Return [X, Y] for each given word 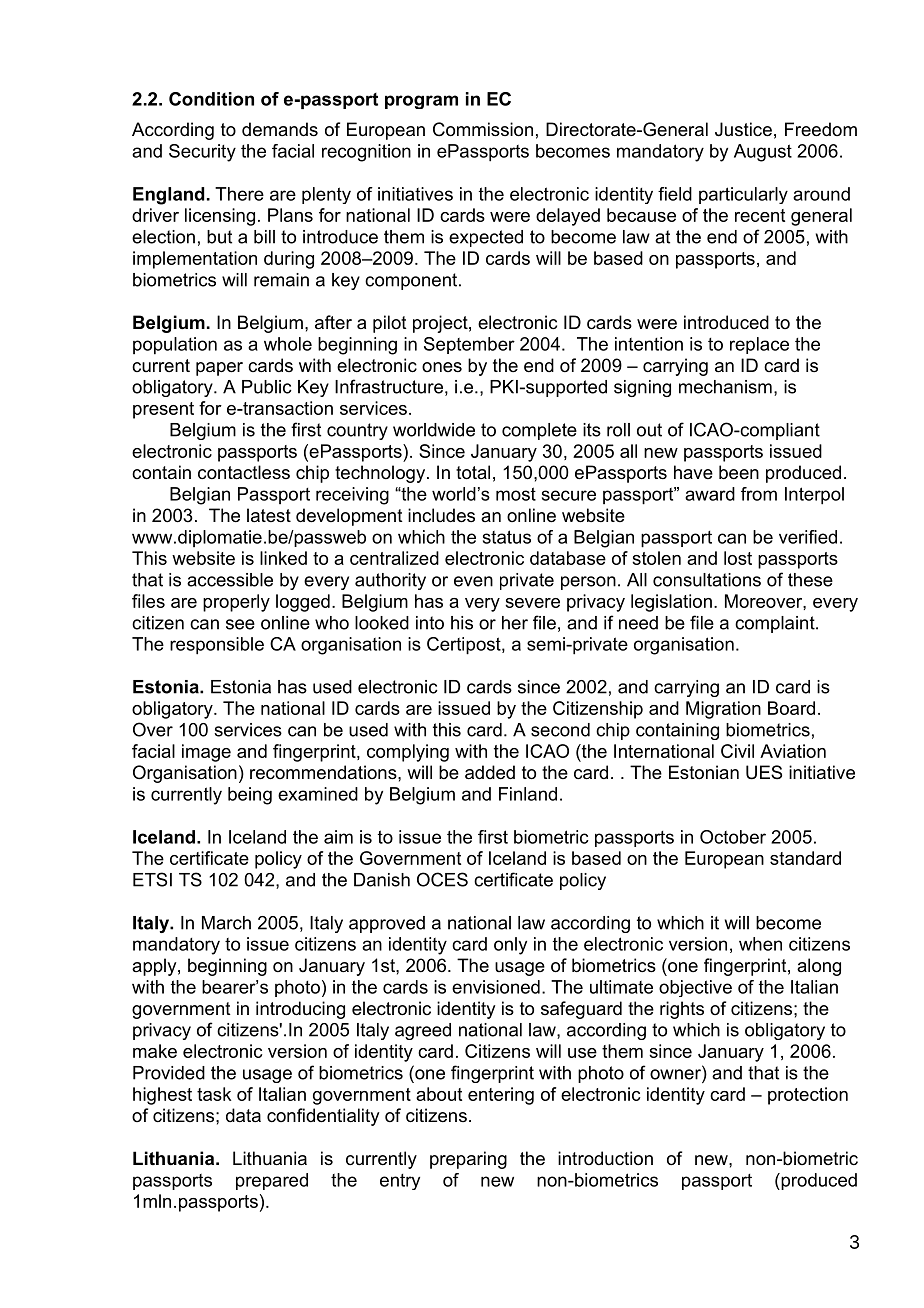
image [206, 753]
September [469, 345]
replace [759, 345]
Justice [743, 129]
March [226, 923]
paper [219, 369]
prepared [272, 1181]
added [490, 772]
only [510, 946]
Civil [737, 751]
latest [269, 515]
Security [202, 153]
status [507, 537]
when [760, 944]
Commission [483, 129]
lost [738, 558]
